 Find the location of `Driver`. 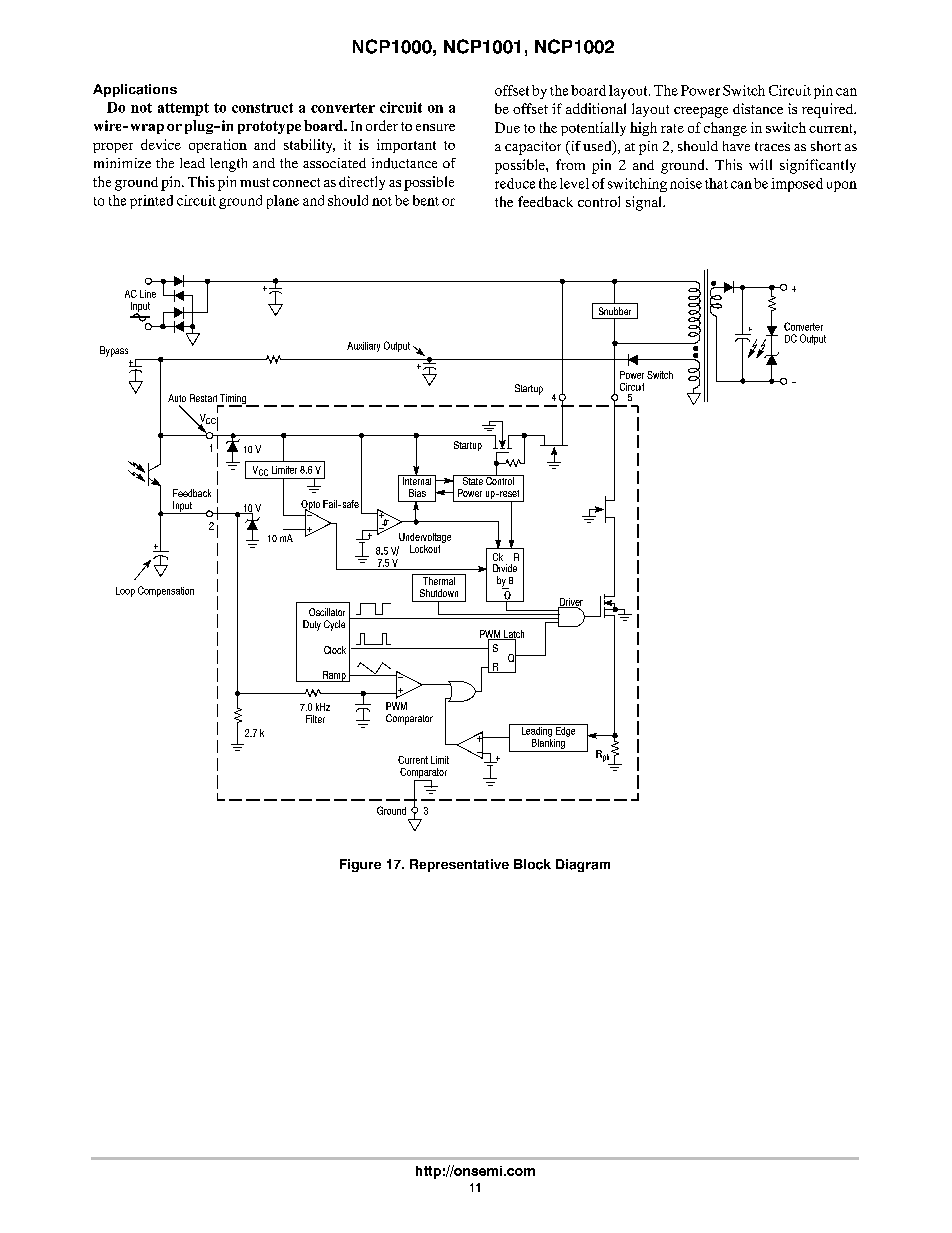

Driver is located at coordinates (570, 603).
